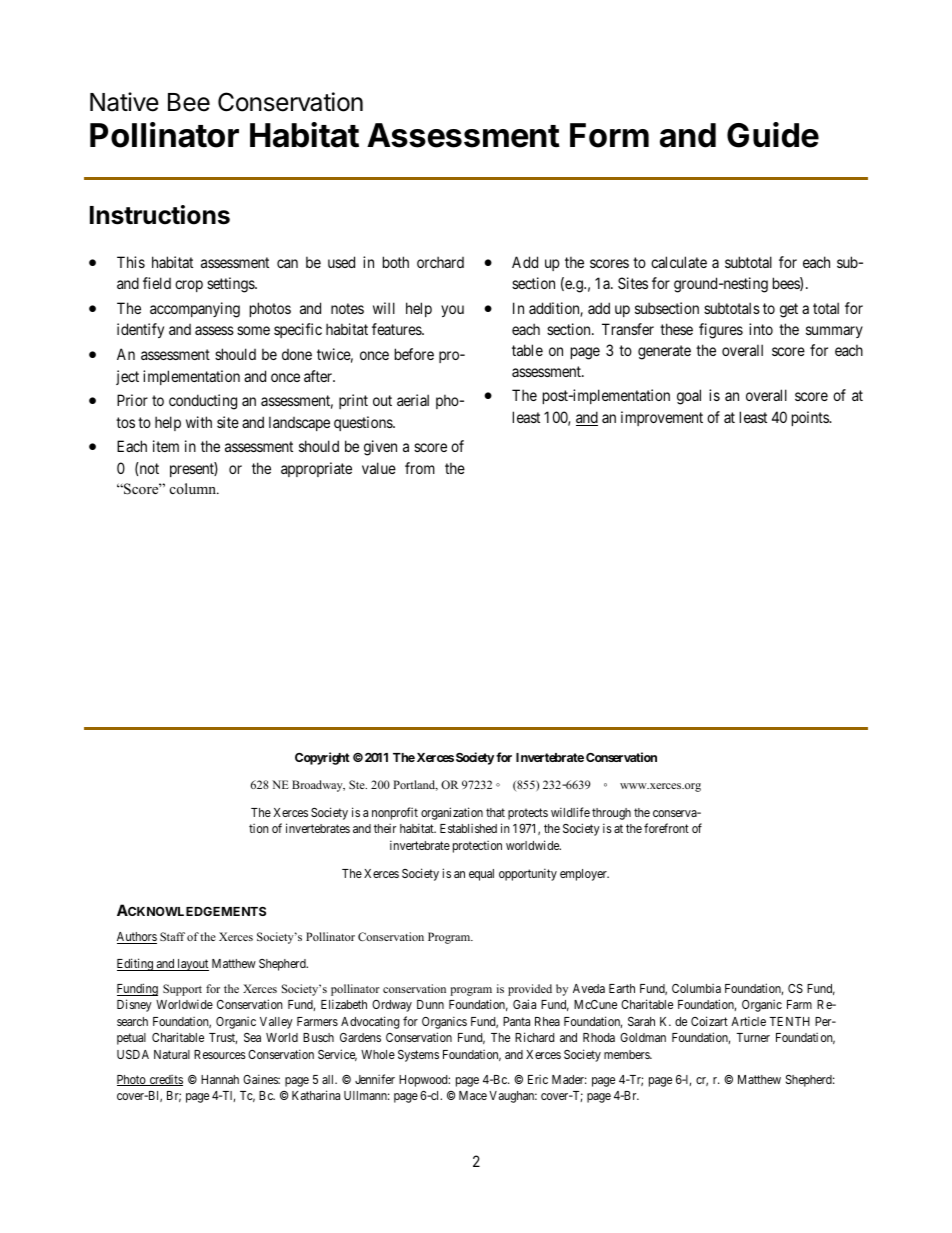 This screenshot has height=1233, width=952. Describe the element at coordinates (773, 135) in the screenshot. I see `Guide` at that location.
